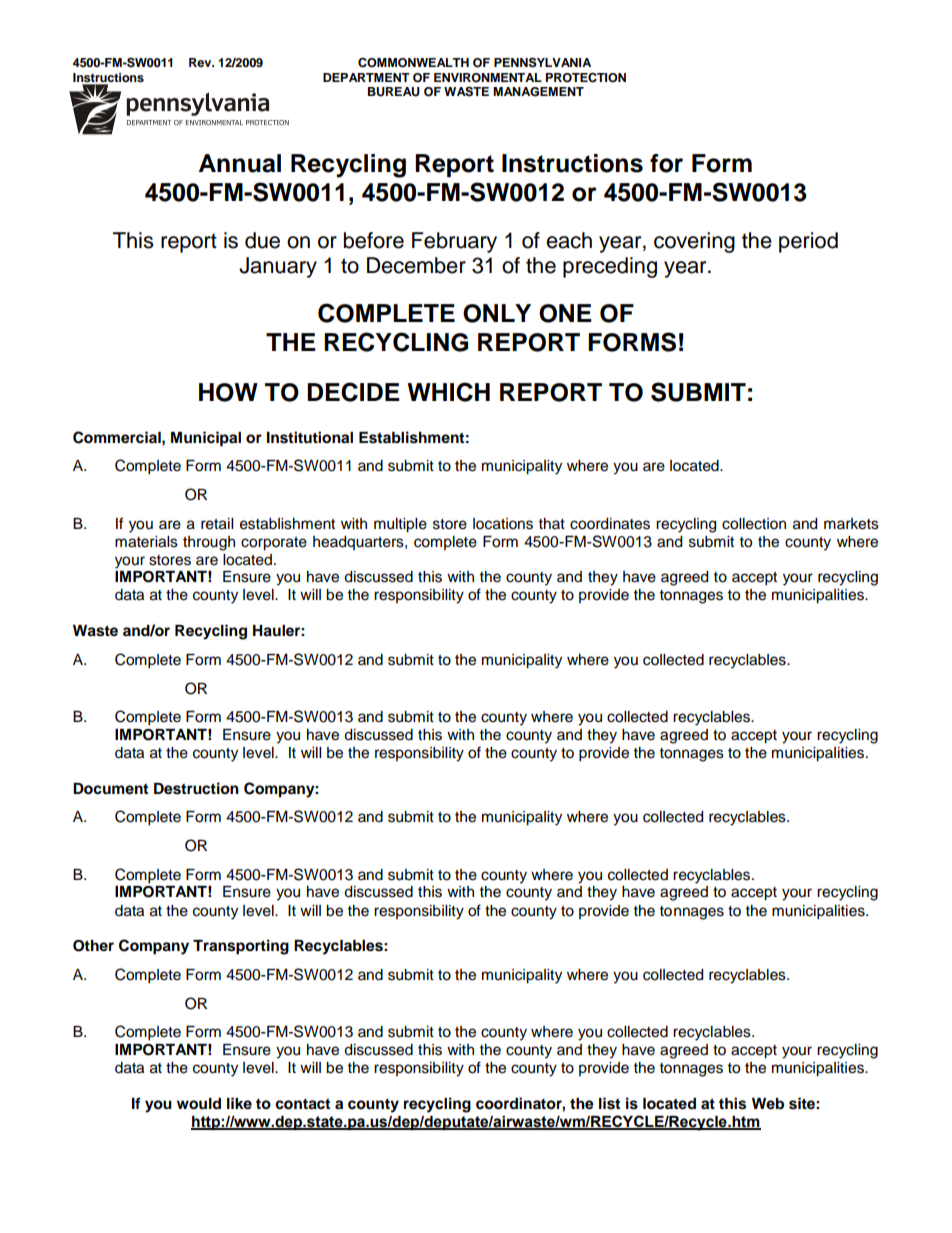  What do you see at coordinates (768, 1104) in the screenshot?
I see `Web` at bounding box center [768, 1104].
